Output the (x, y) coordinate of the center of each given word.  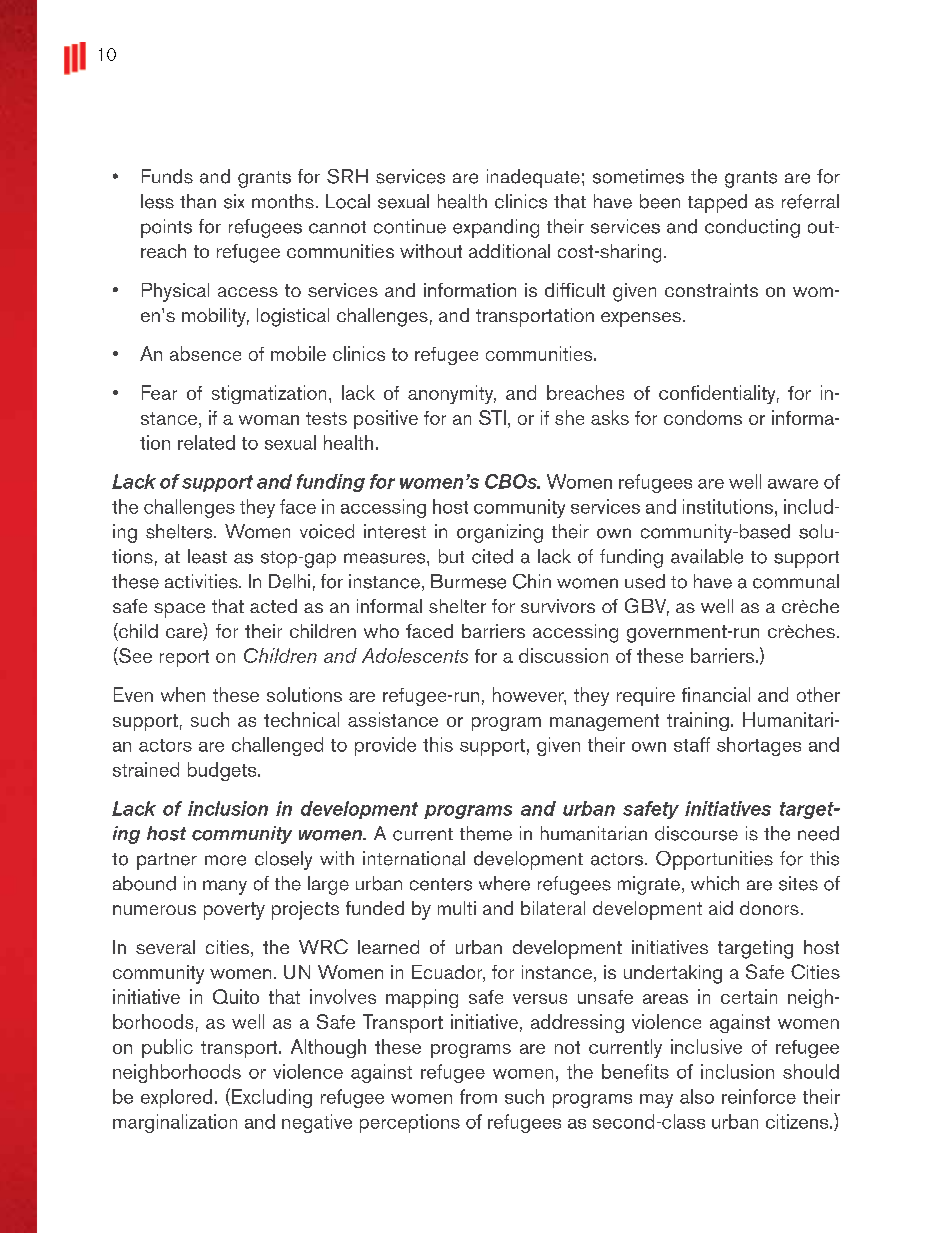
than (198, 201)
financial (716, 694)
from (478, 1096)
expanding (496, 228)
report (184, 658)
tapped (717, 203)
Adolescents (415, 655)
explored (176, 1098)
